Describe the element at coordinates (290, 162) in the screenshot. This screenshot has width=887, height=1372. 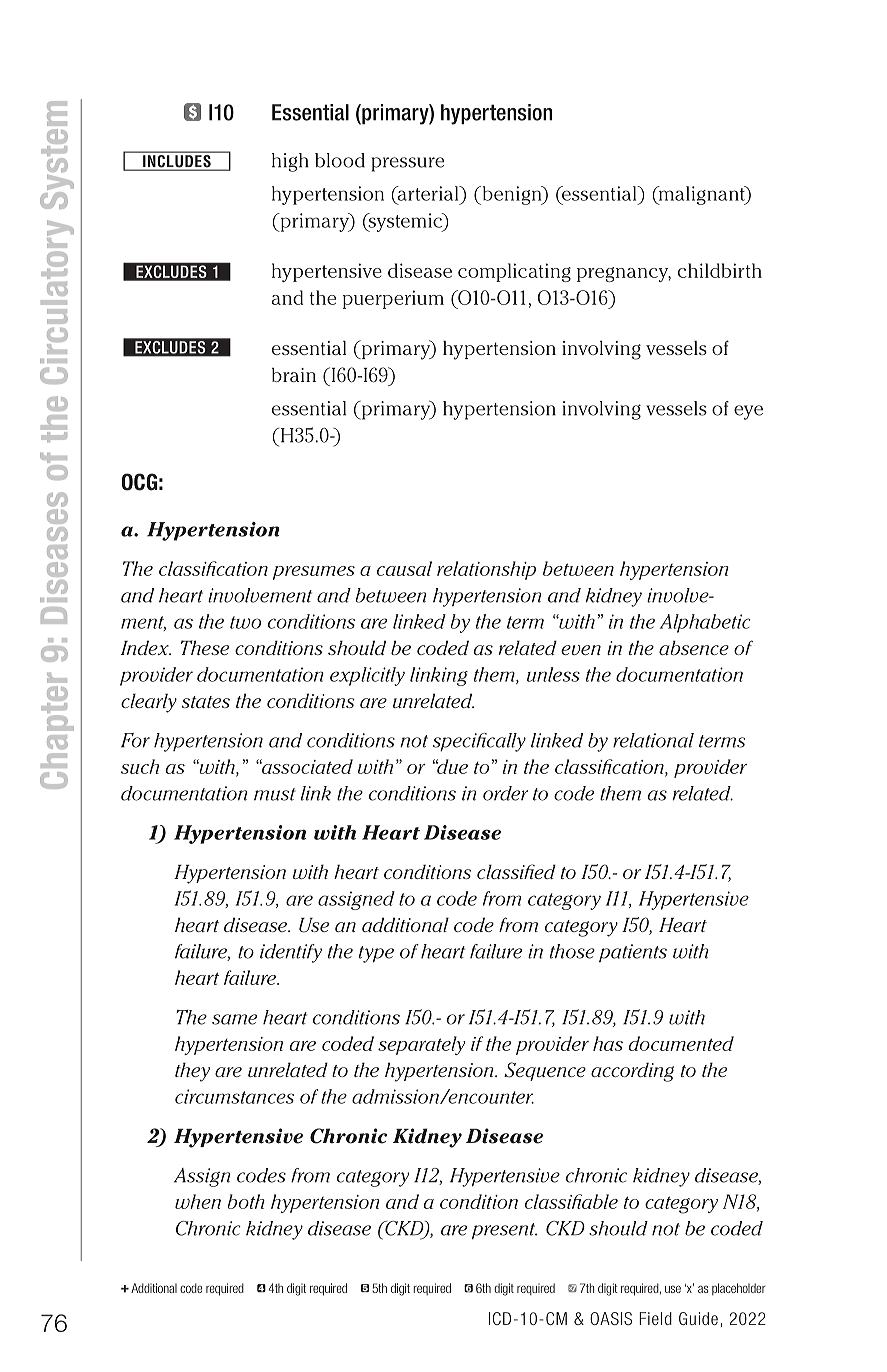
I see `high` at that location.
